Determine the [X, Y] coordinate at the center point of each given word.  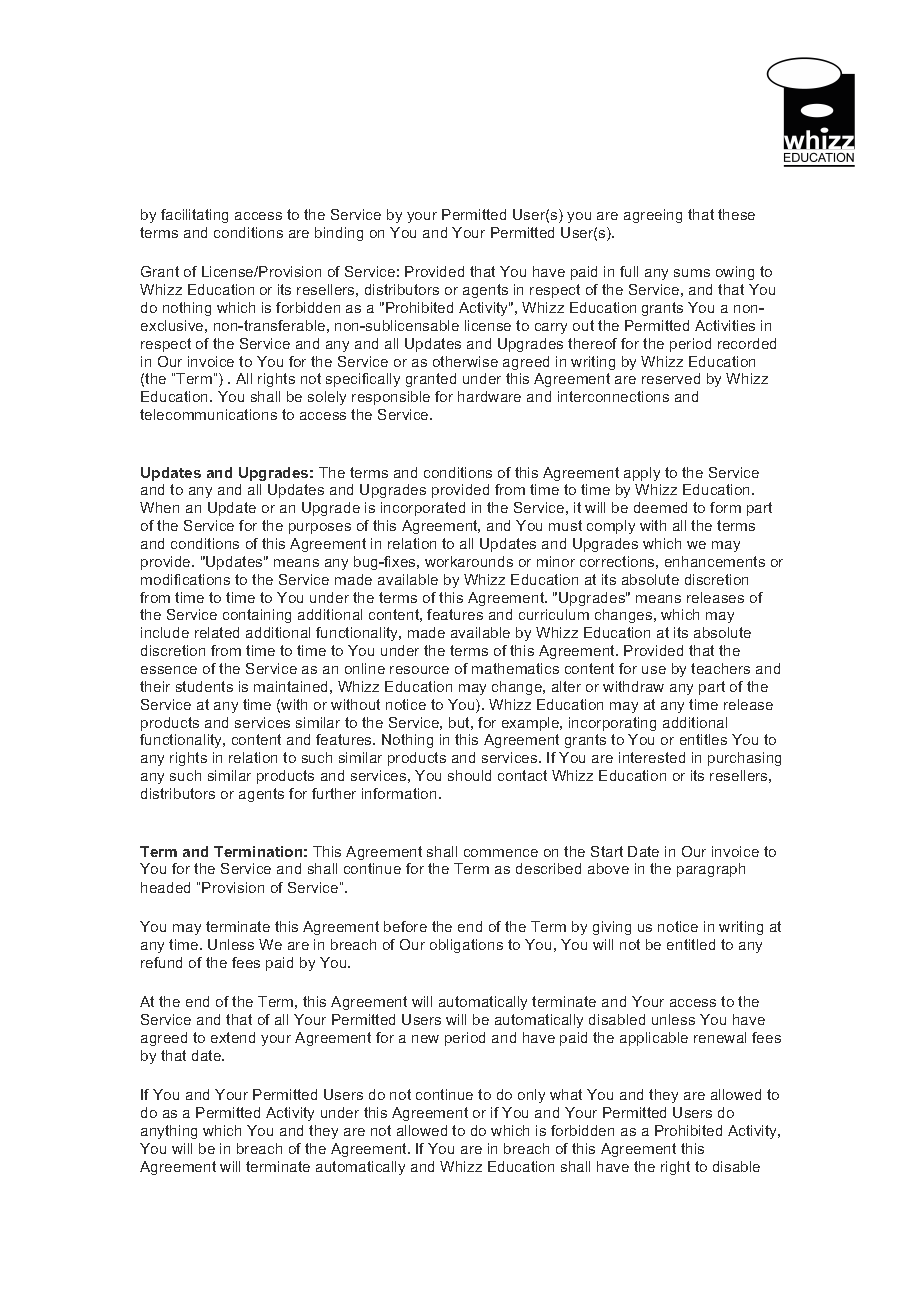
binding [339, 234]
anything [169, 1132]
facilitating [194, 216]
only [531, 1096]
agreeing [653, 216]
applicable [654, 1039]
